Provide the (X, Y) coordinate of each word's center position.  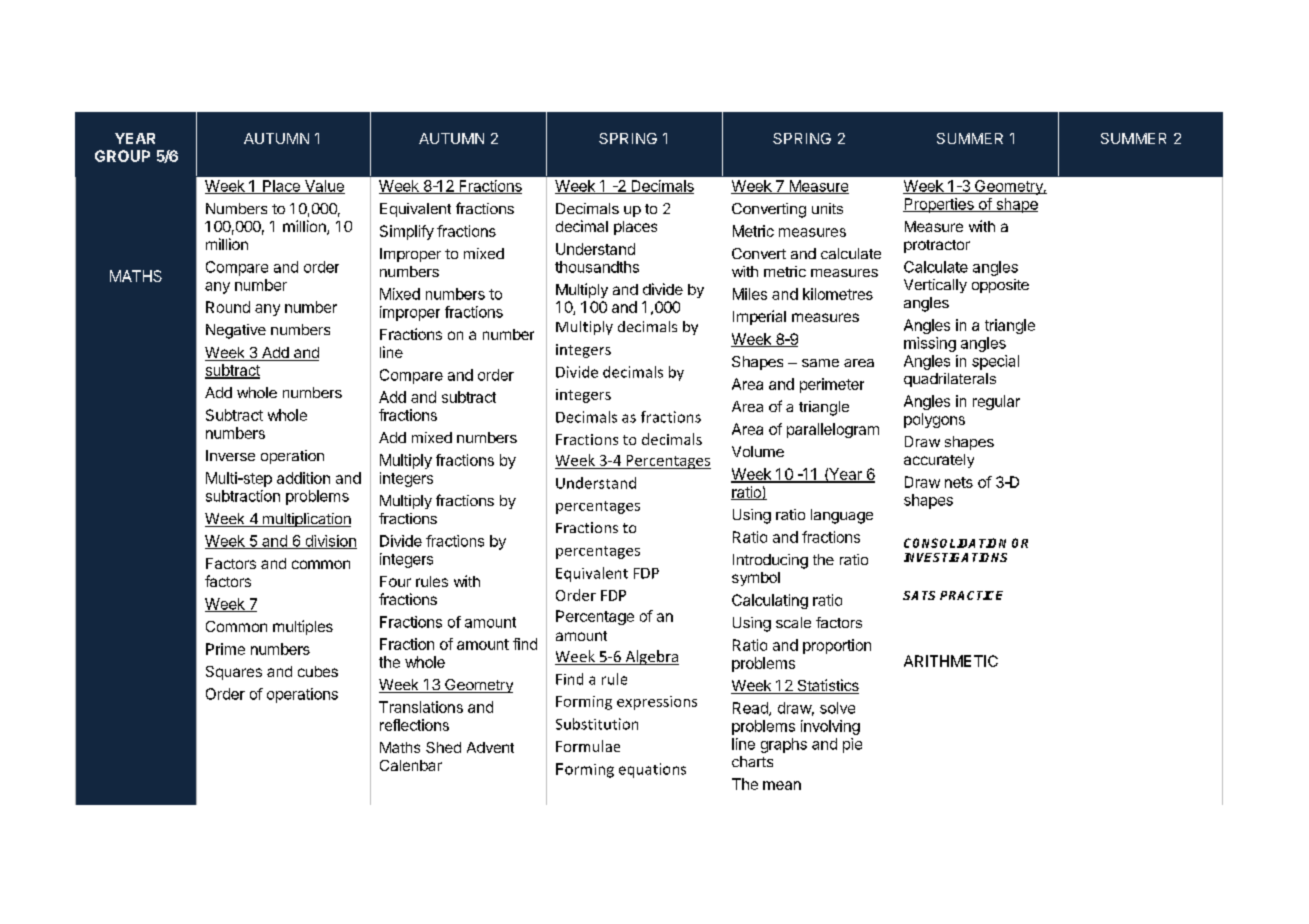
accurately (939, 461)
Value (324, 187)
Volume (758, 451)
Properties (939, 205)
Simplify (407, 232)
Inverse (230, 455)
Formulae (588, 746)
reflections (414, 725)
